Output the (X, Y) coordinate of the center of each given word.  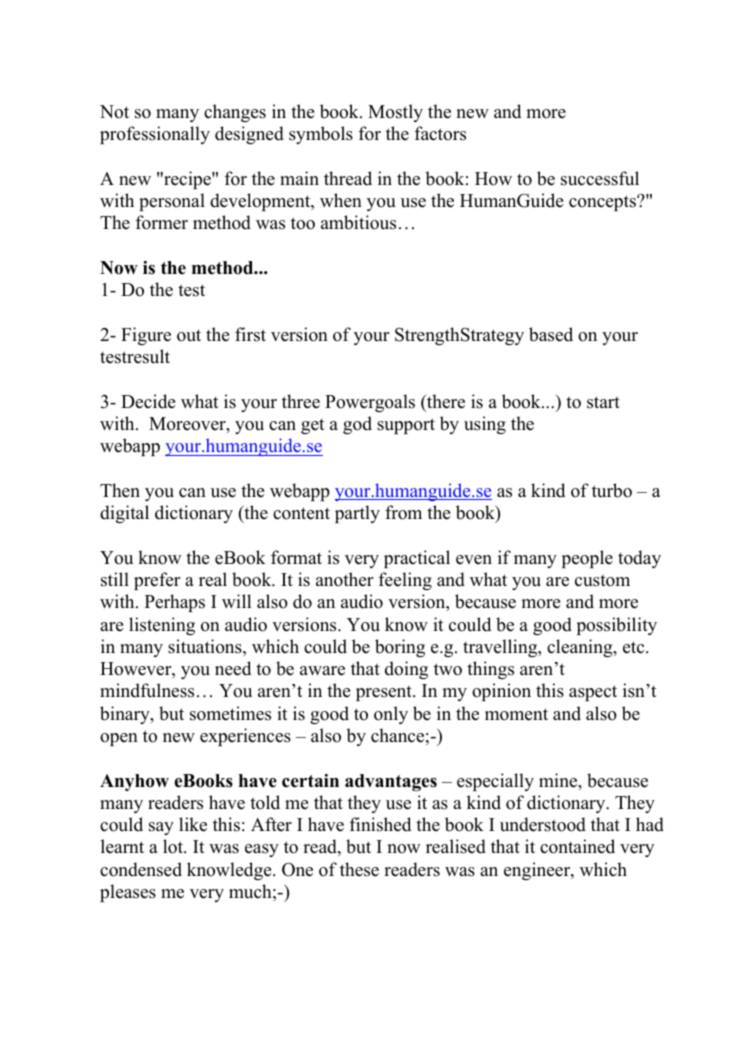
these (359, 869)
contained (577, 846)
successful (600, 178)
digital (124, 514)
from (403, 512)
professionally (155, 135)
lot (174, 846)
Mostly (395, 113)
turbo (612, 490)
